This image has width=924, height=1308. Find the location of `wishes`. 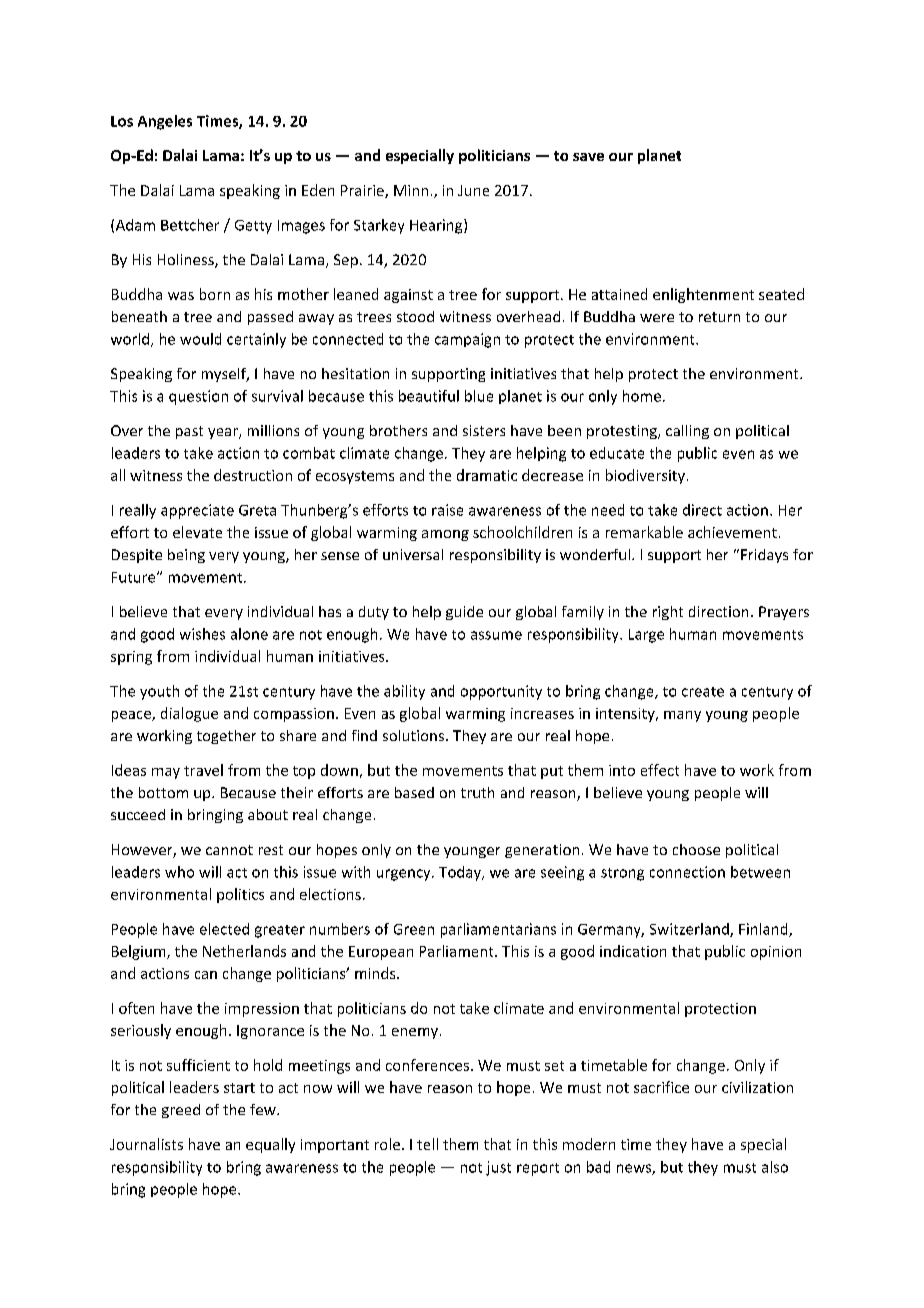

wishes is located at coordinates (202, 634).
